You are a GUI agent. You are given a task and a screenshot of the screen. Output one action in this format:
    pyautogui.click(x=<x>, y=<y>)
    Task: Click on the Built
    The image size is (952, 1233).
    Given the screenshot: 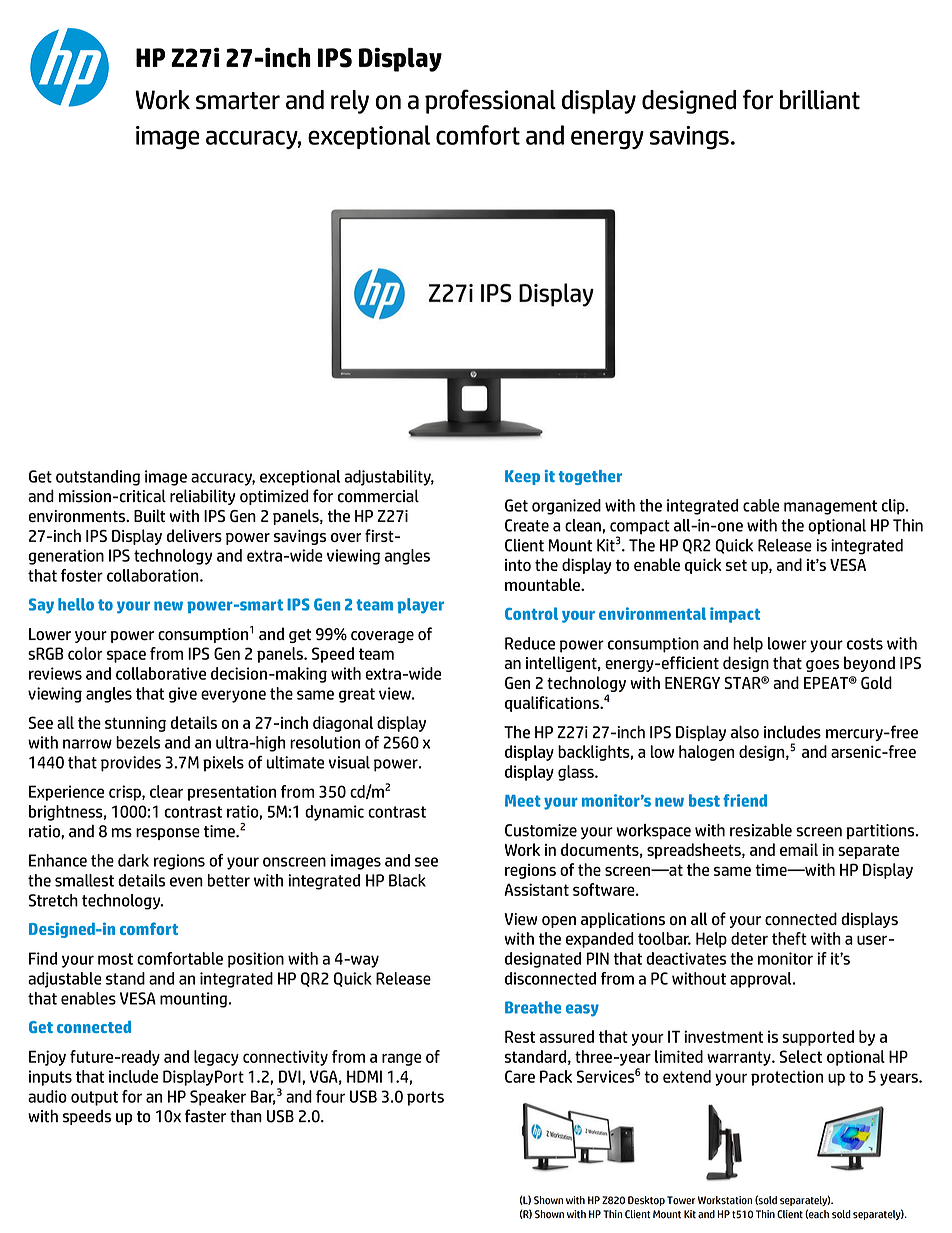 What is the action you would take?
    pyautogui.click(x=149, y=515)
